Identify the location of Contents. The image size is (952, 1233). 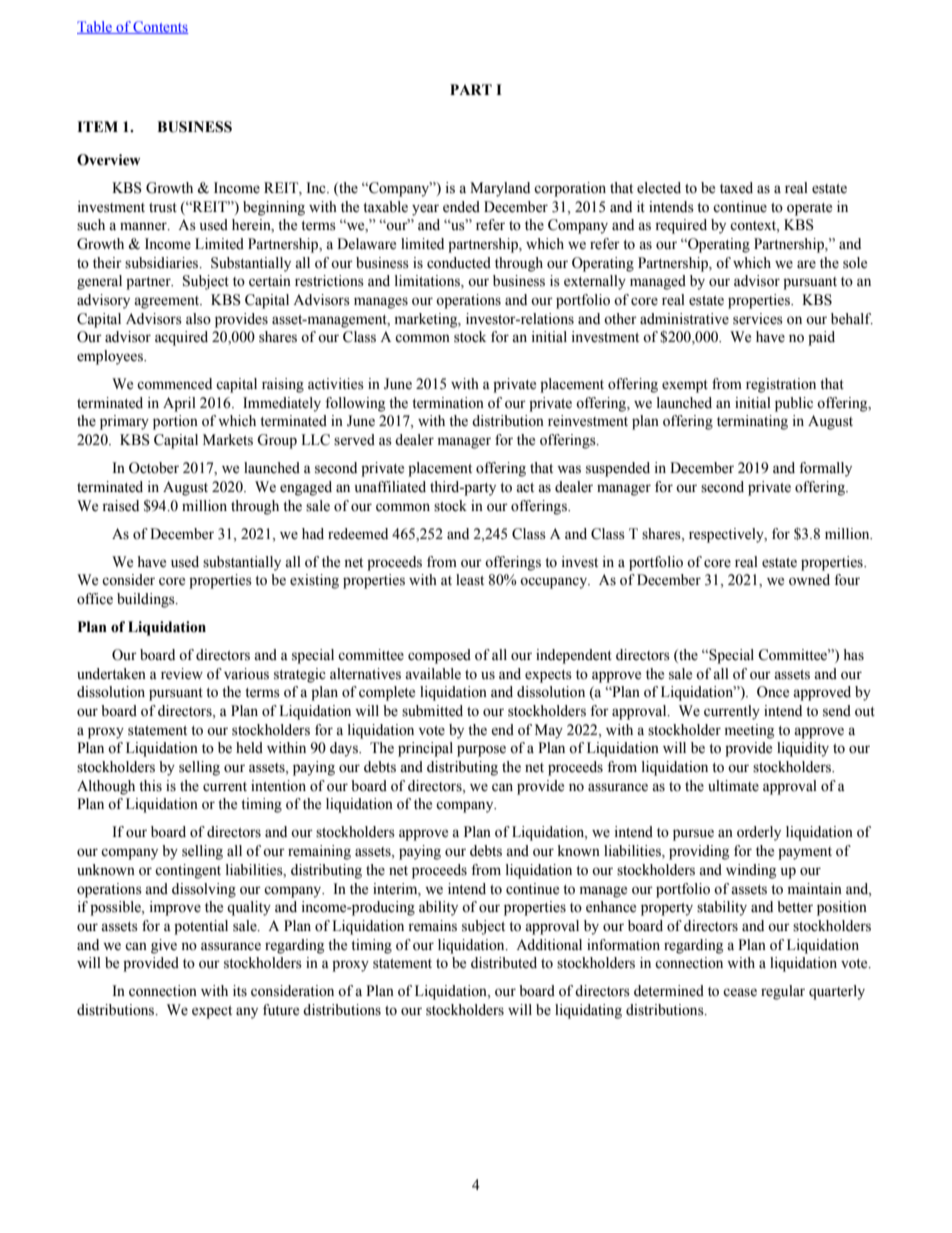
(160, 27).
